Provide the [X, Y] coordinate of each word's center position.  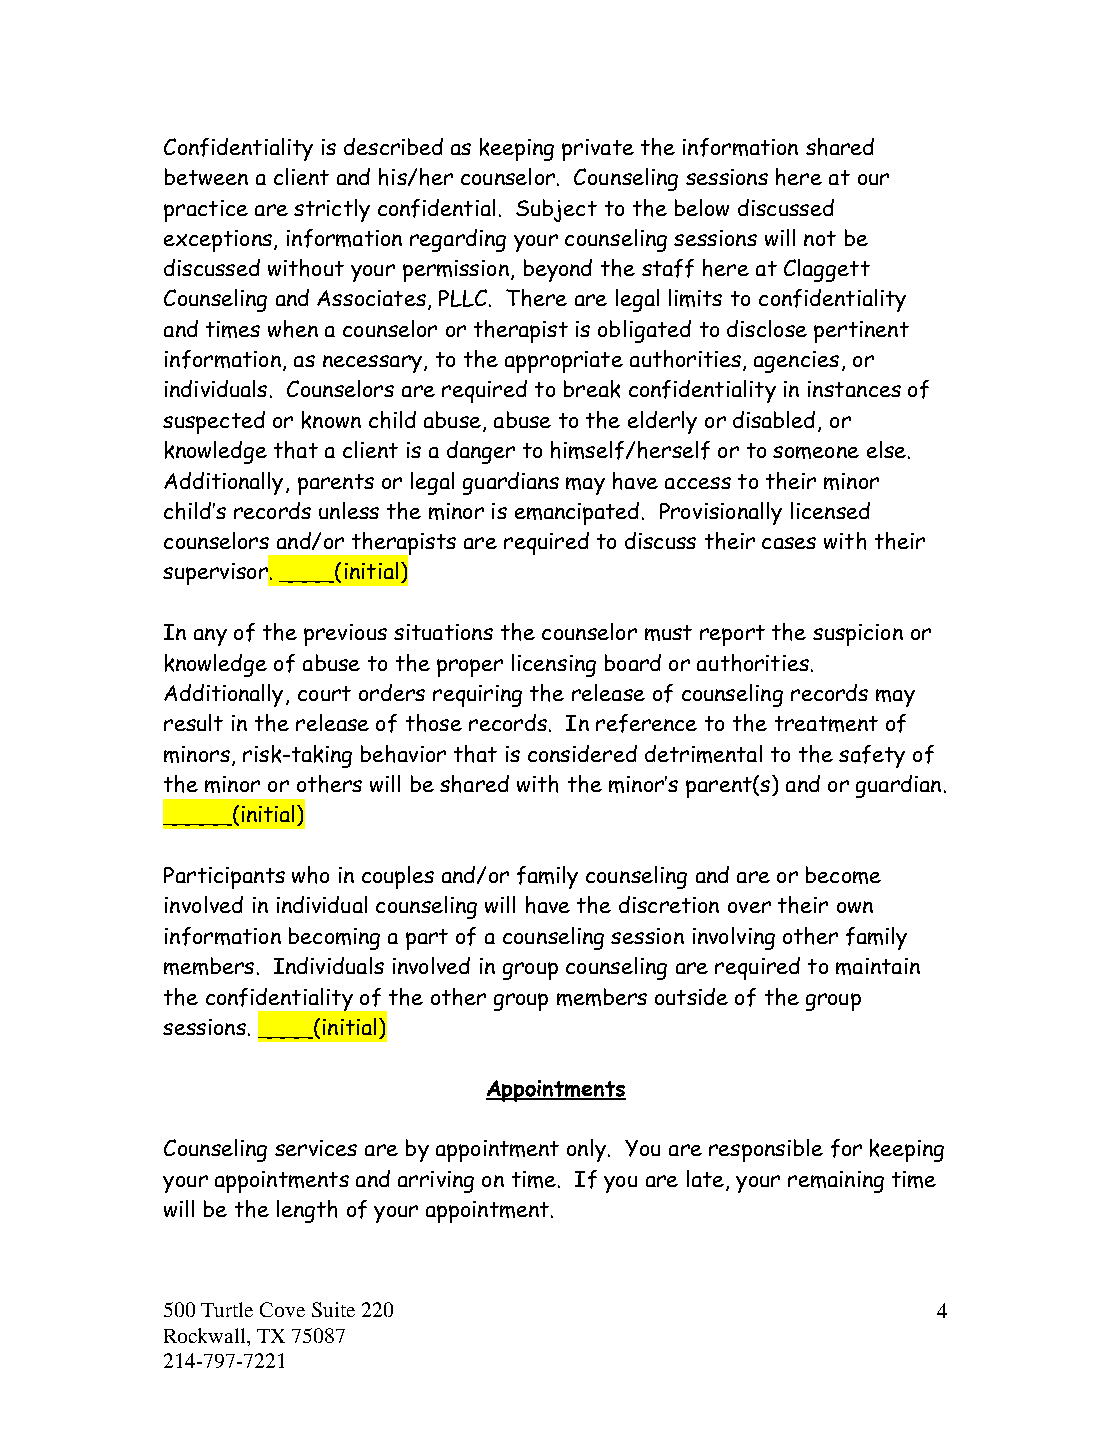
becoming [334, 938]
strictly [332, 210]
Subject [556, 210]
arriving [436, 1182]
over [749, 907]
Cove [282, 1309]
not [820, 238]
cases [789, 543]
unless [349, 510]
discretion [669, 904]
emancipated [577, 513]
